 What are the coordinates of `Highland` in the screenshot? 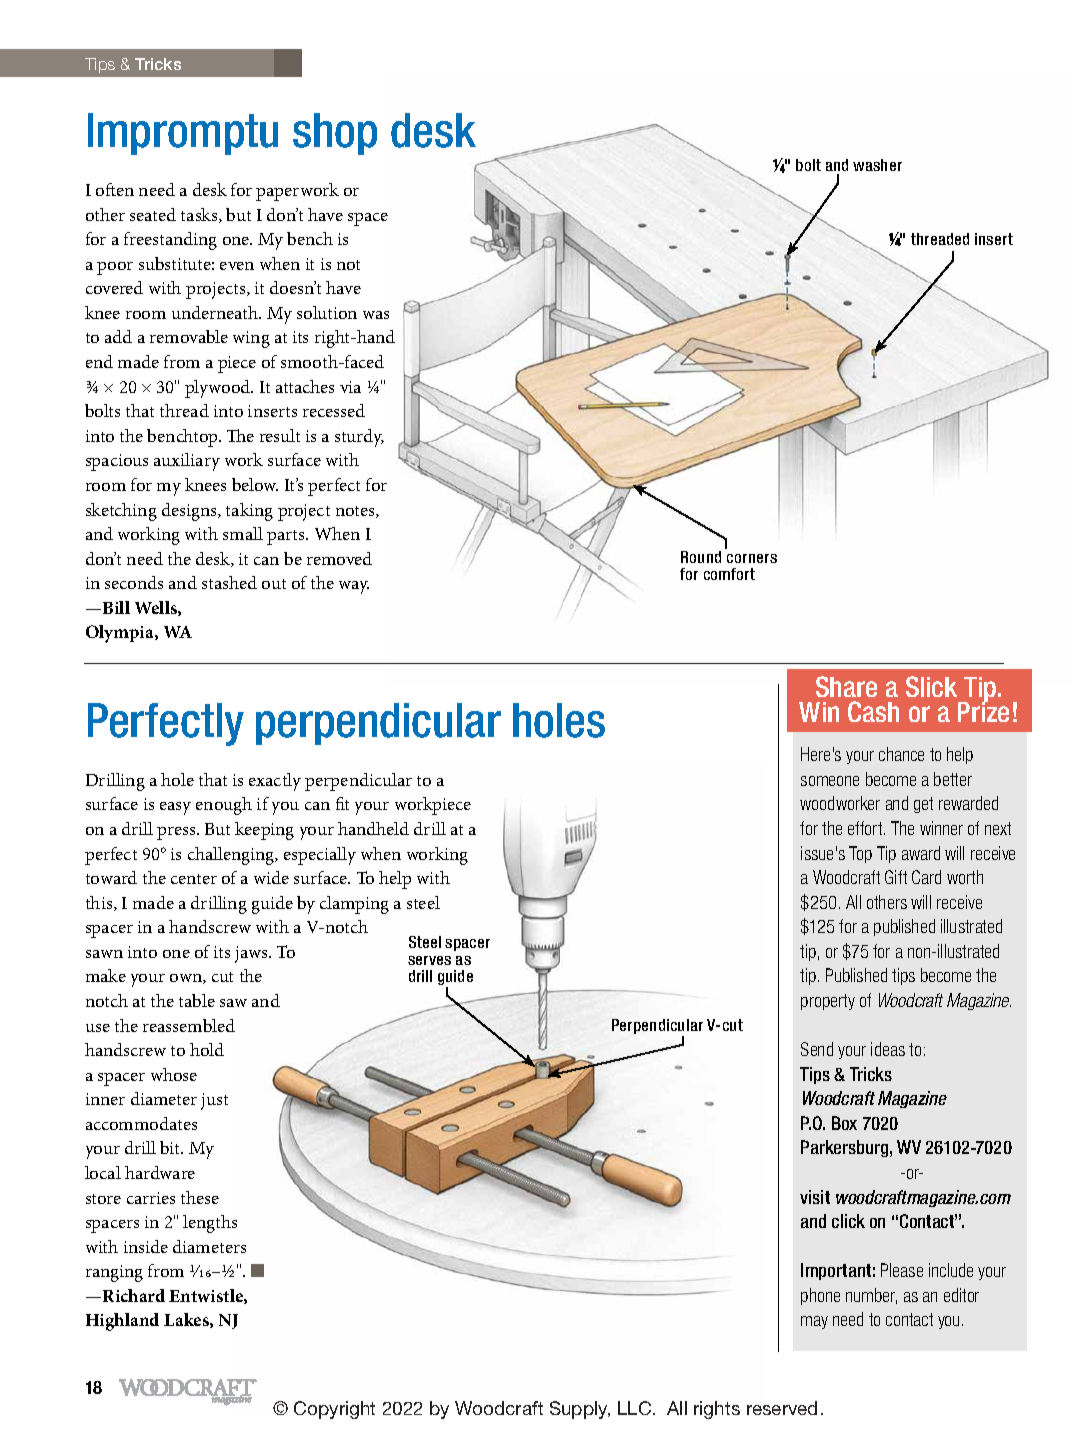 It's located at (122, 1322).
